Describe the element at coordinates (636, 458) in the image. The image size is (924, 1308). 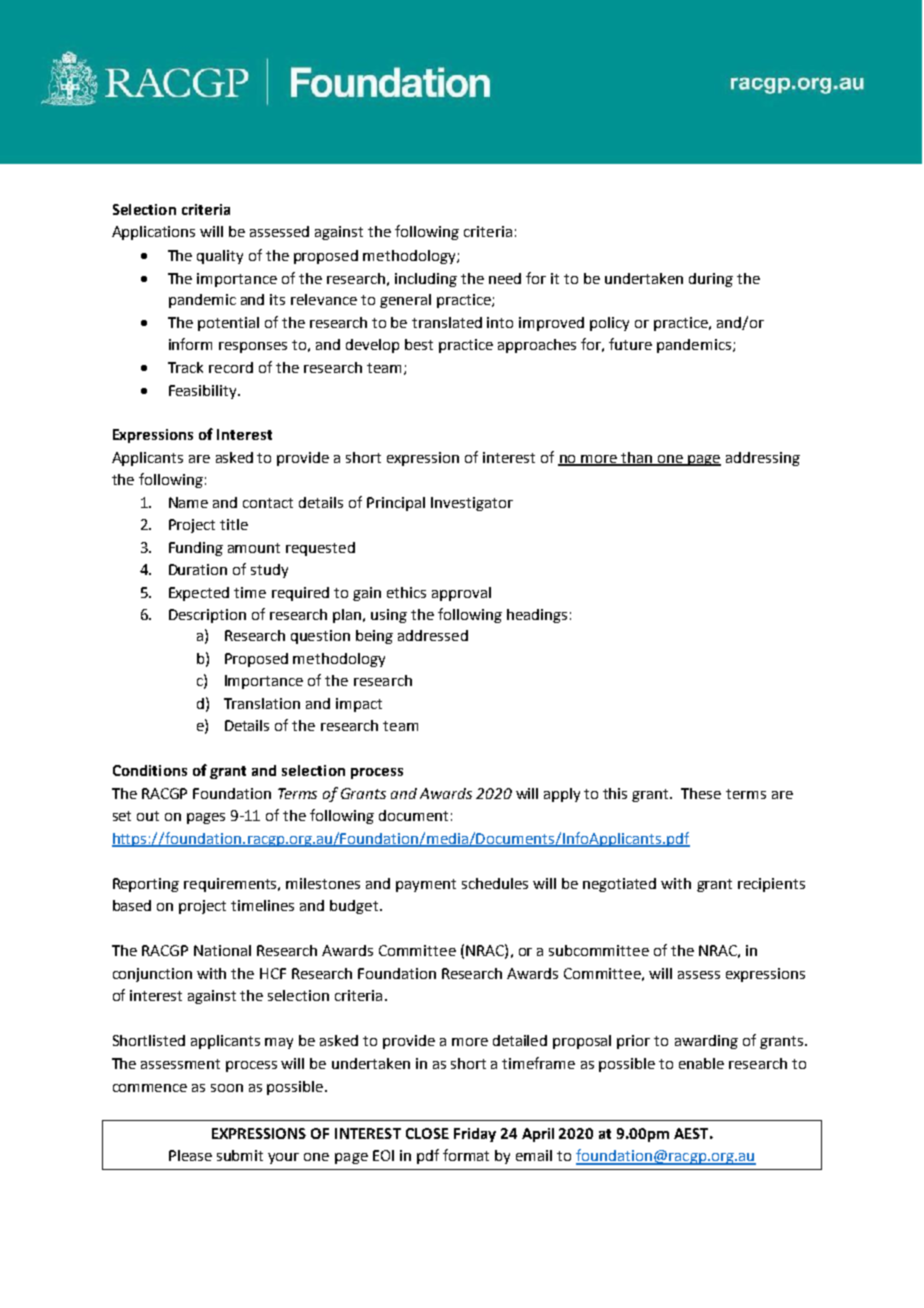
I see `than` at that location.
